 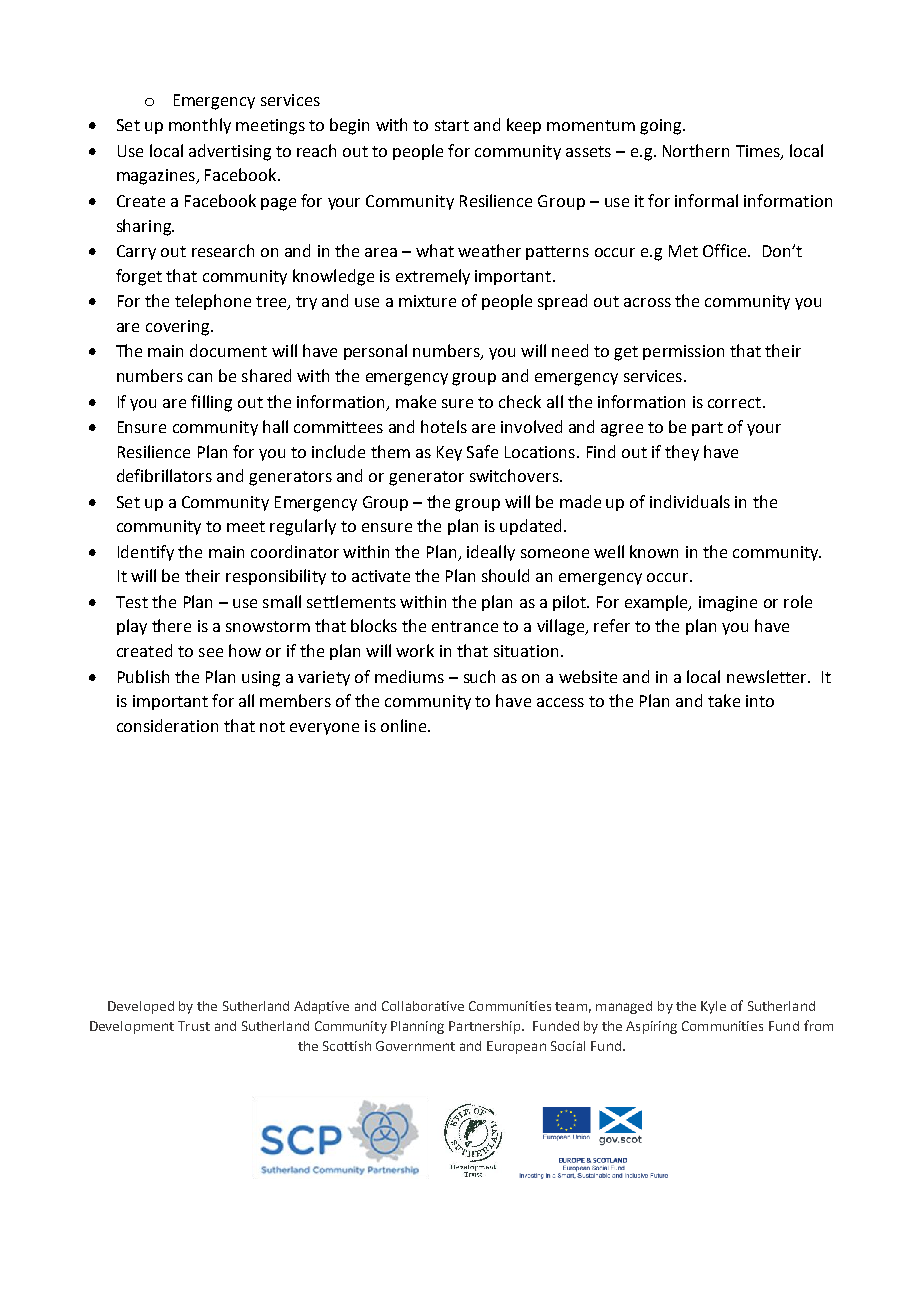 What do you see at coordinates (405, 725) in the image?
I see `online` at bounding box center [405, 725].
